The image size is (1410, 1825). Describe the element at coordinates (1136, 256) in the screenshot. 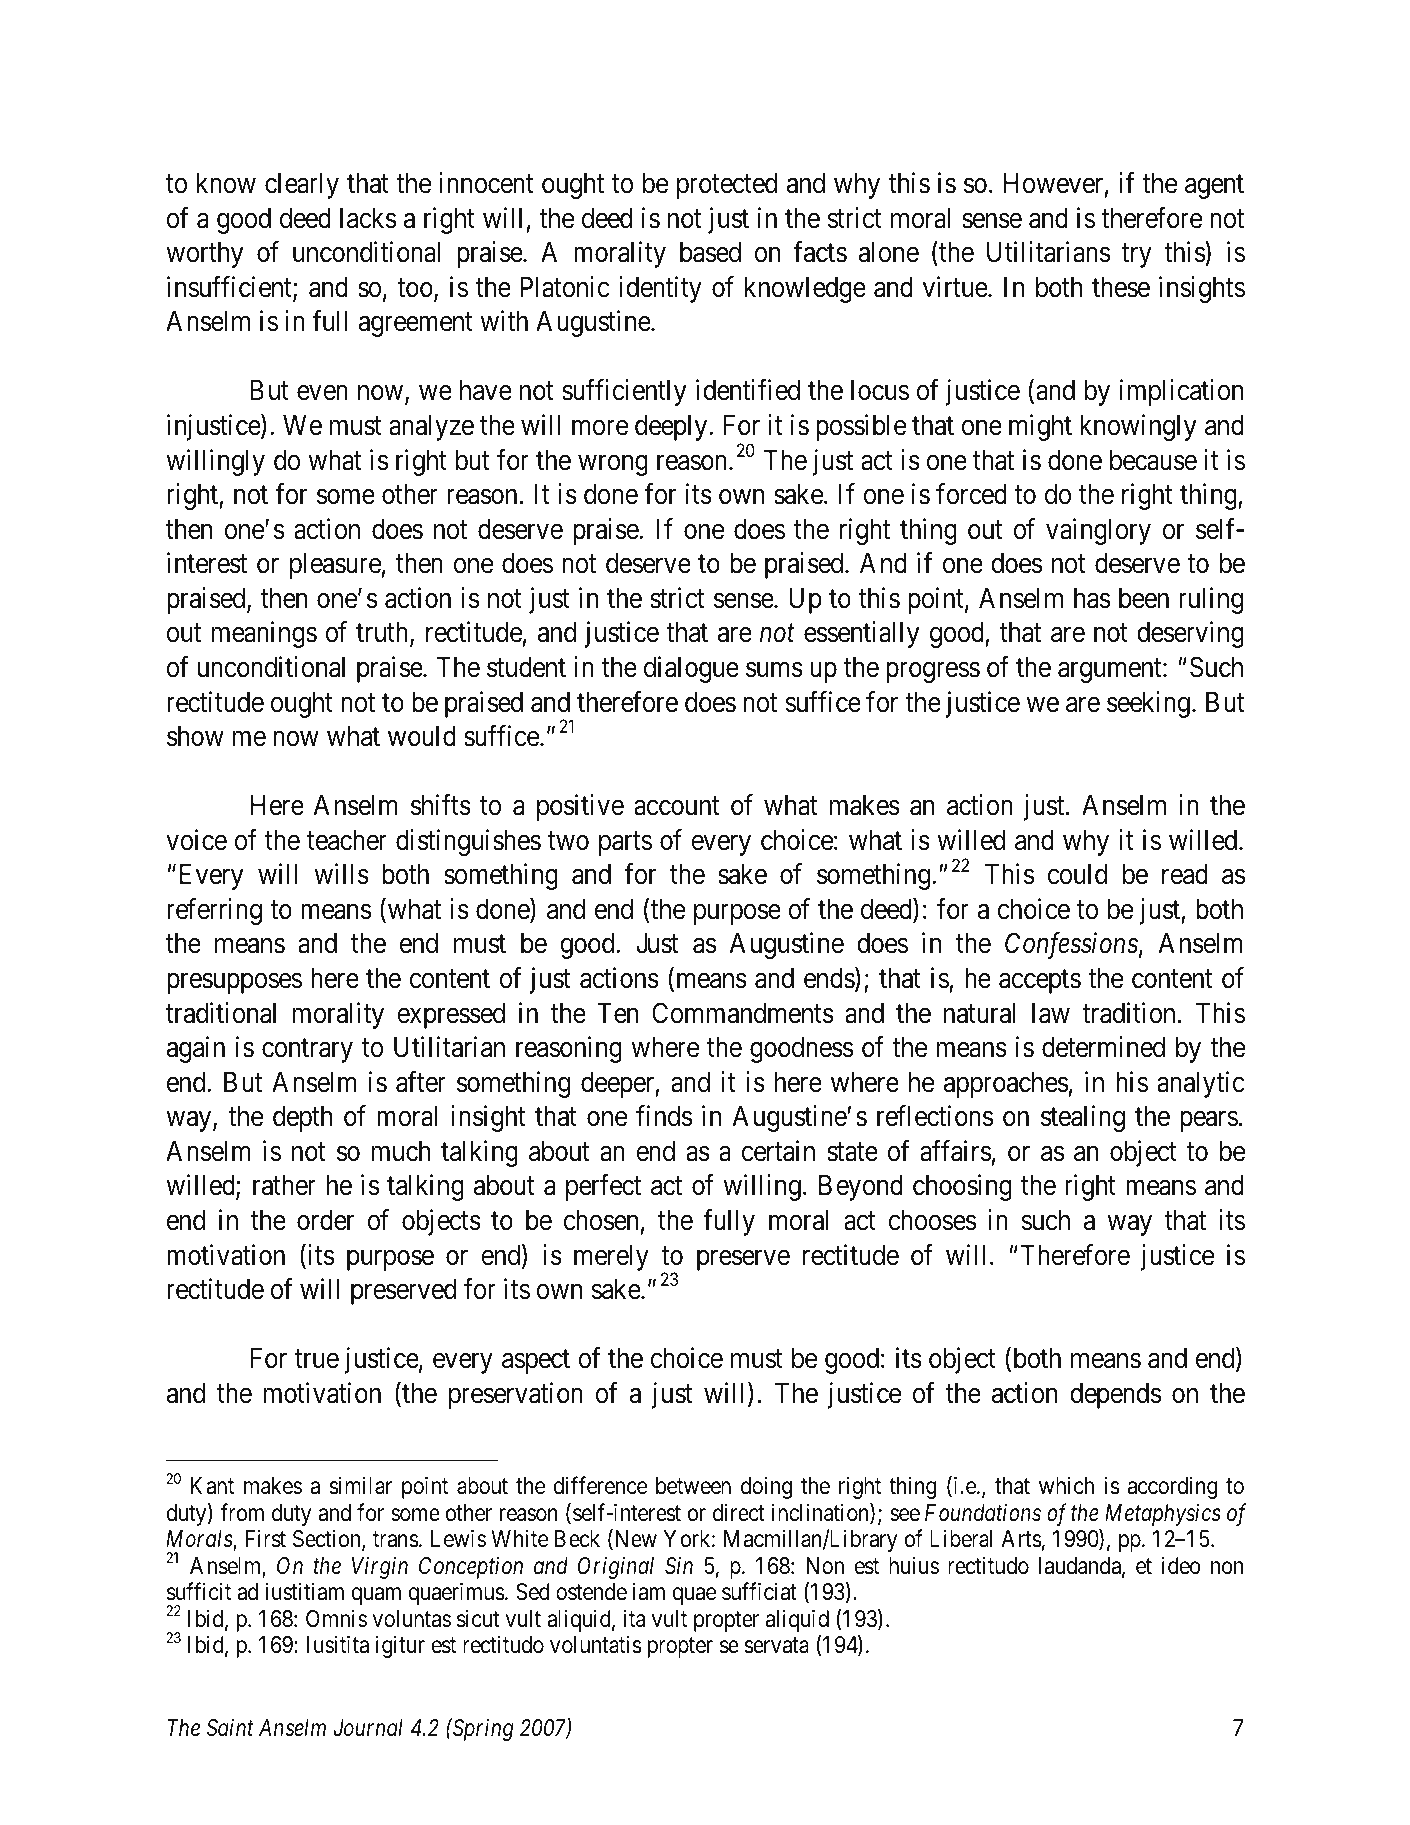

I see `try` at that location.
